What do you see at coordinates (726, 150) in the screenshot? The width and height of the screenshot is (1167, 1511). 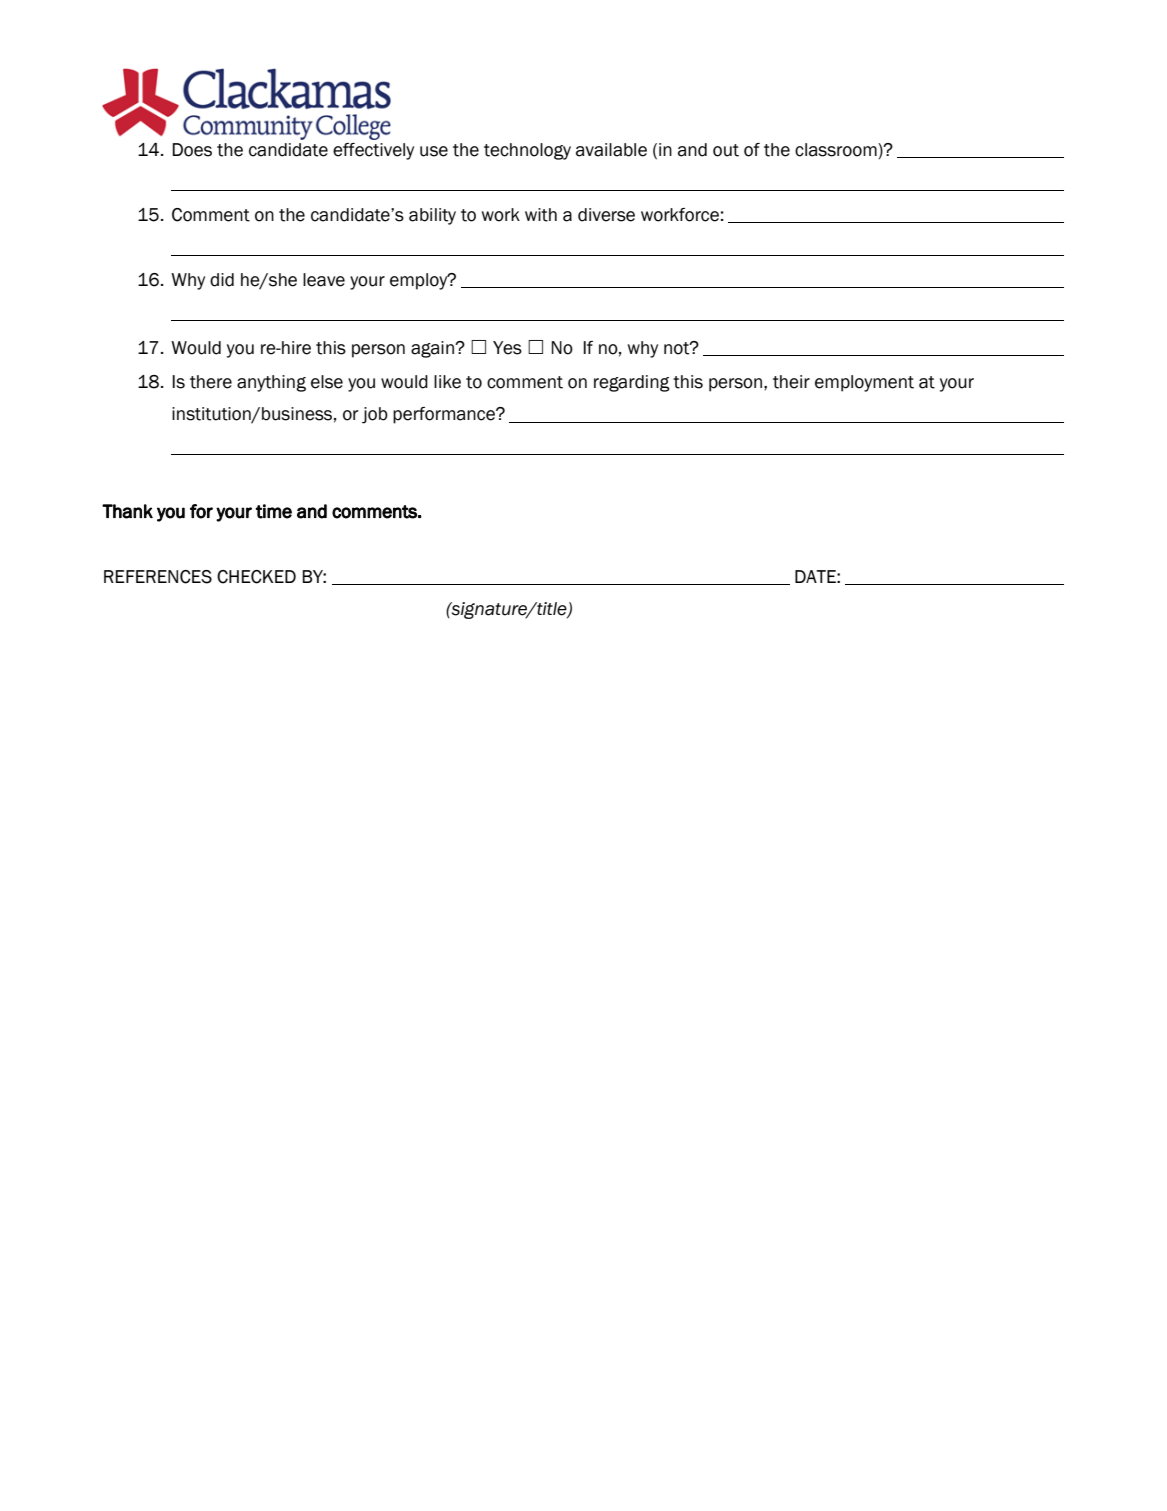 I see `out` at bounding box center [726, 150].
